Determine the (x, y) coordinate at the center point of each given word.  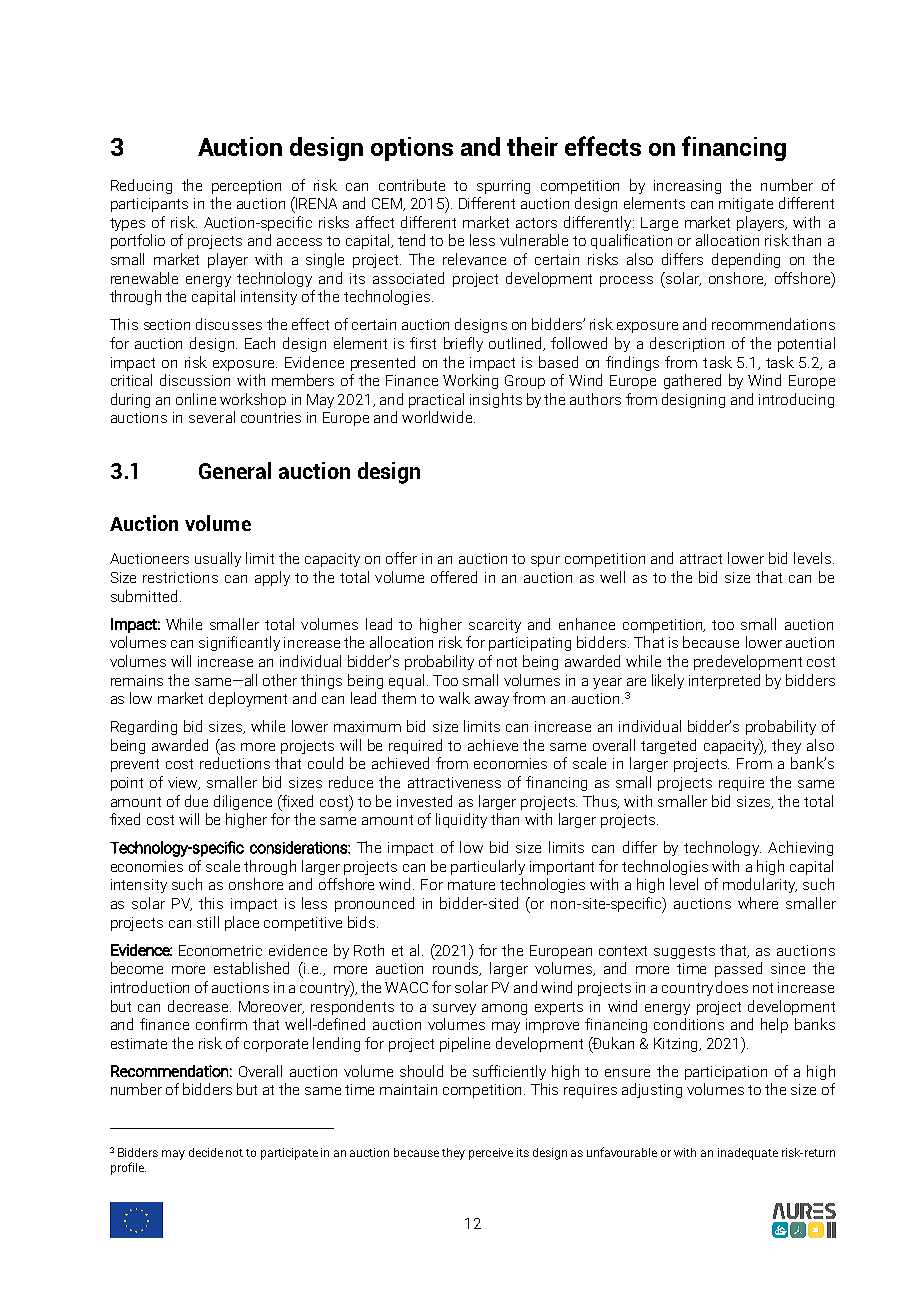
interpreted (724, 681)
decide (206, 1152)
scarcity (495, 626)
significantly (239, 643)
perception (246, 187)
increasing (687, 187)
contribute (412, 185)
